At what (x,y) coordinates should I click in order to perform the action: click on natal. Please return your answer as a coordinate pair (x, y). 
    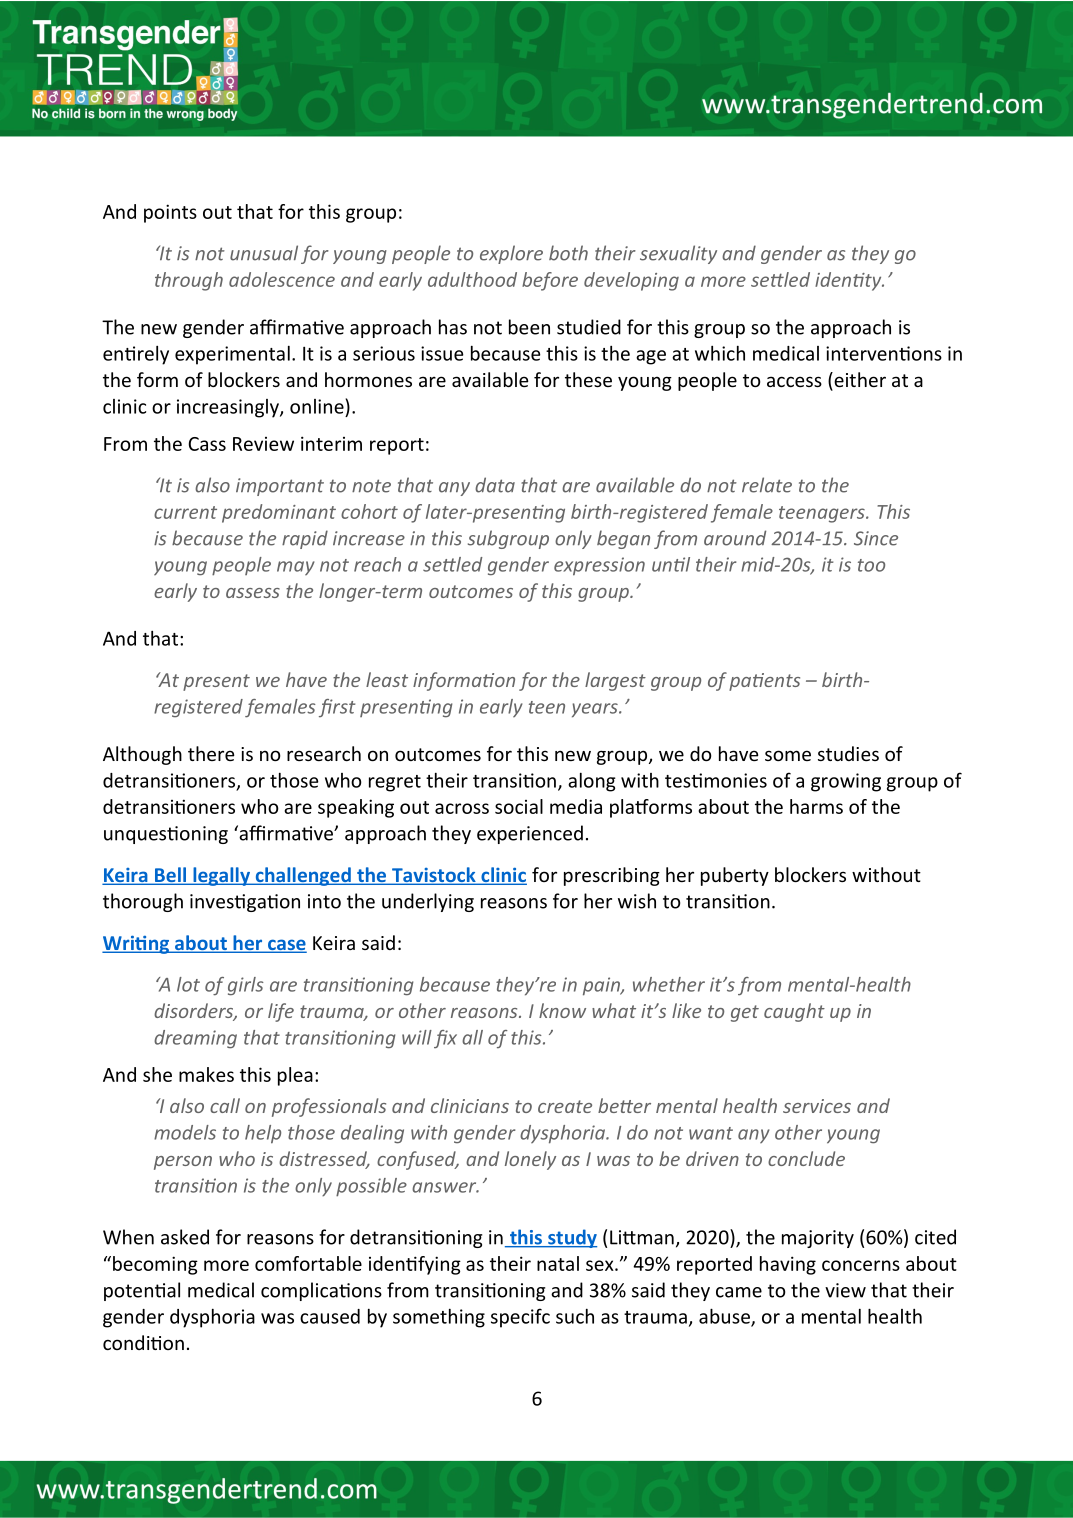
    Looking at the image, I should click on (558, 1263).
